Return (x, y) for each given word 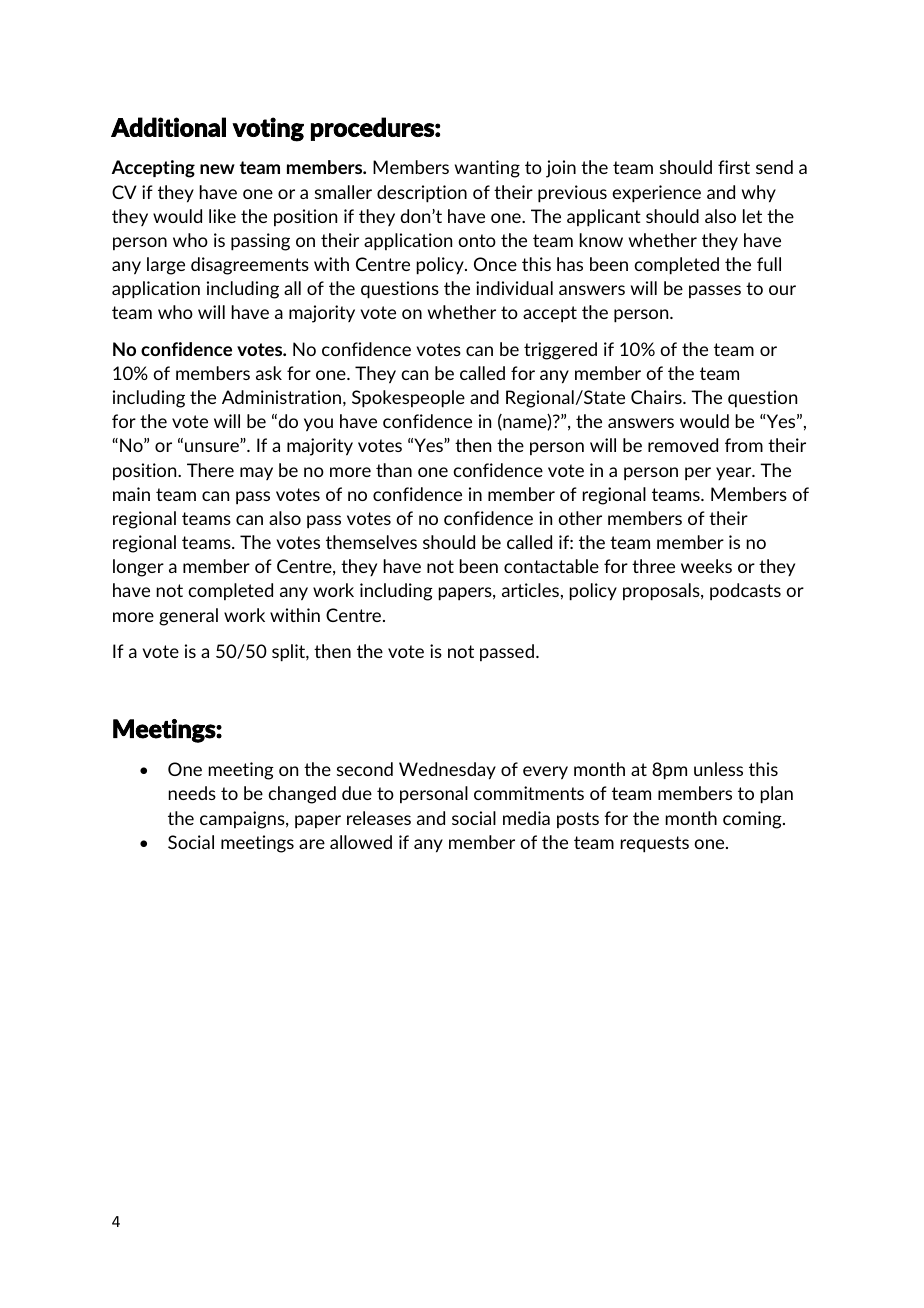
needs (192, 793)
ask (269, 373)
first (734, 167)
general (188, 617)
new (217, 169)
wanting (487, 169)
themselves (371, 542)
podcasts (745, 592)
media (526, 818)
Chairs (657, 397)
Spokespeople (408, 399)
